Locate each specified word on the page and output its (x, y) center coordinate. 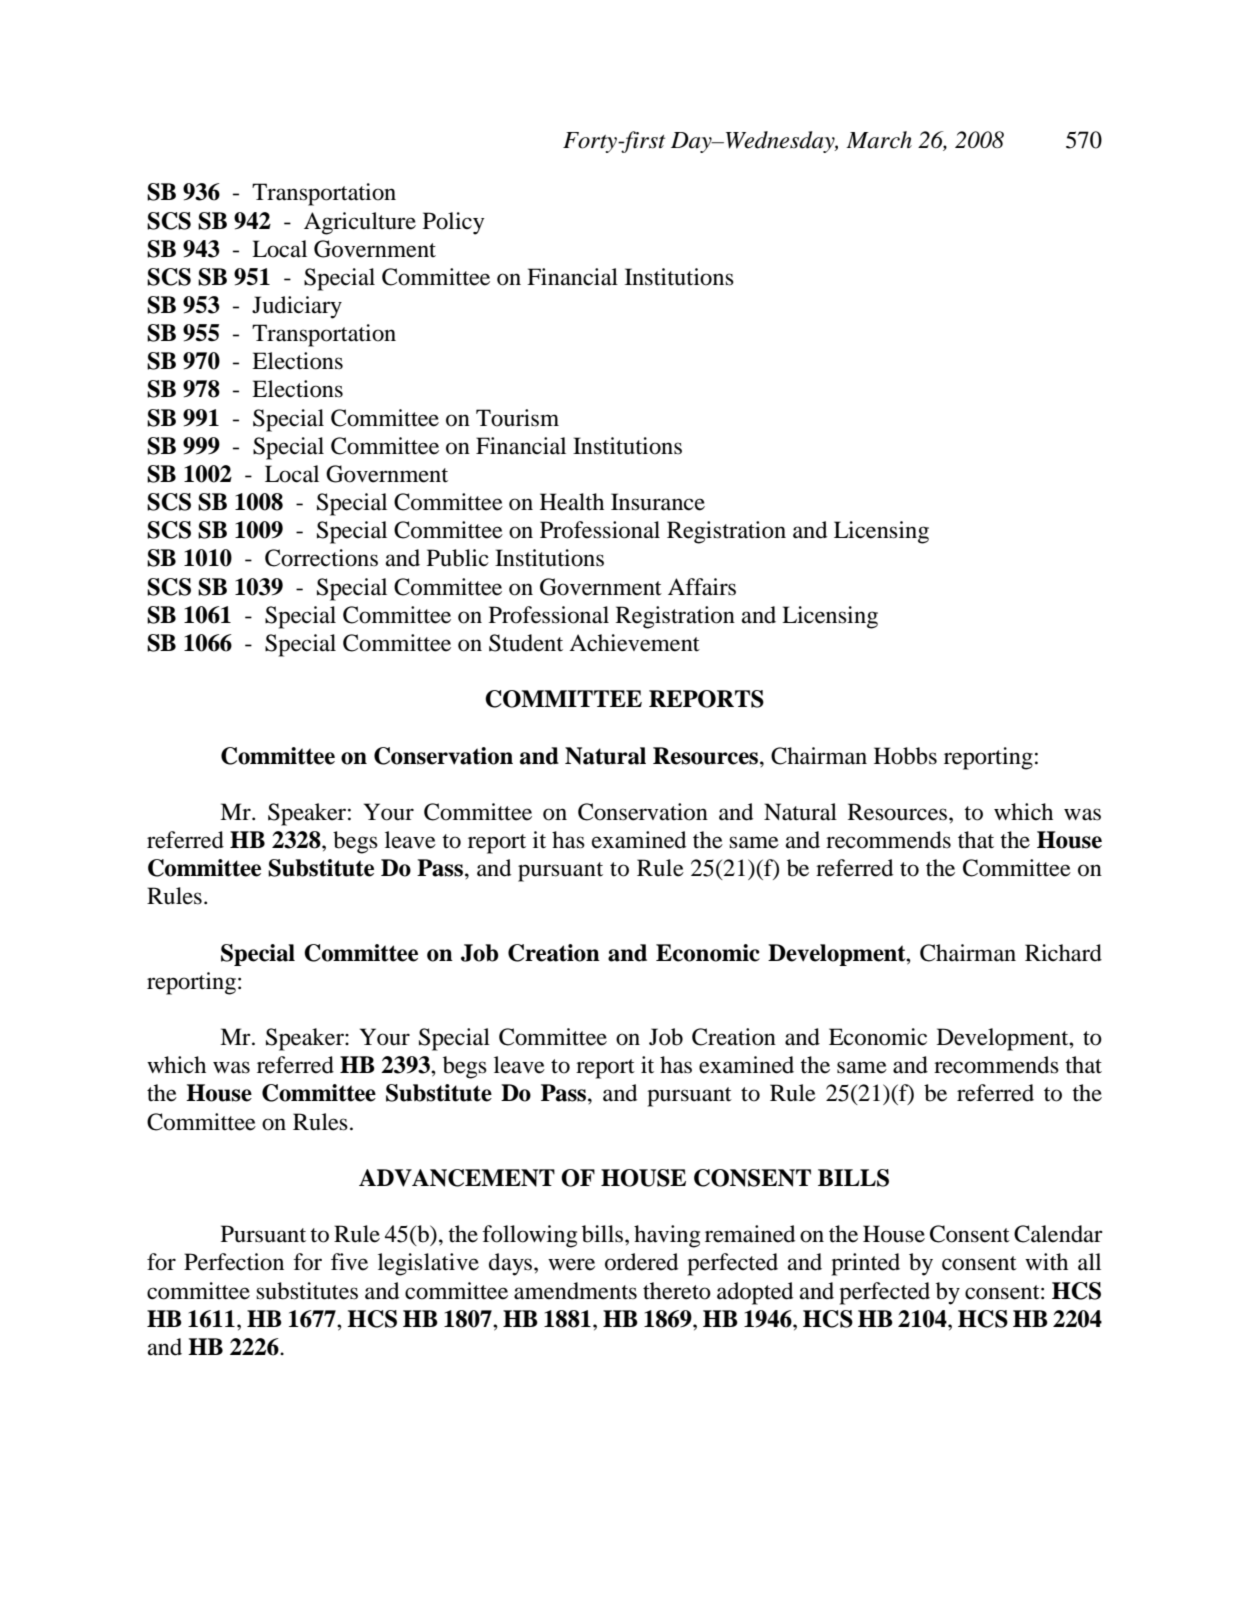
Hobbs (905, 756)
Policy (454, 223)
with (1046, 1262)
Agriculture (360, 223)
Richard (1063, 953)
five (349, 1262)
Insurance (658, 502)
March (879, 140)
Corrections (321, 558)
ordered (641, 1262)
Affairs (702, 587)
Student (526, 643)
